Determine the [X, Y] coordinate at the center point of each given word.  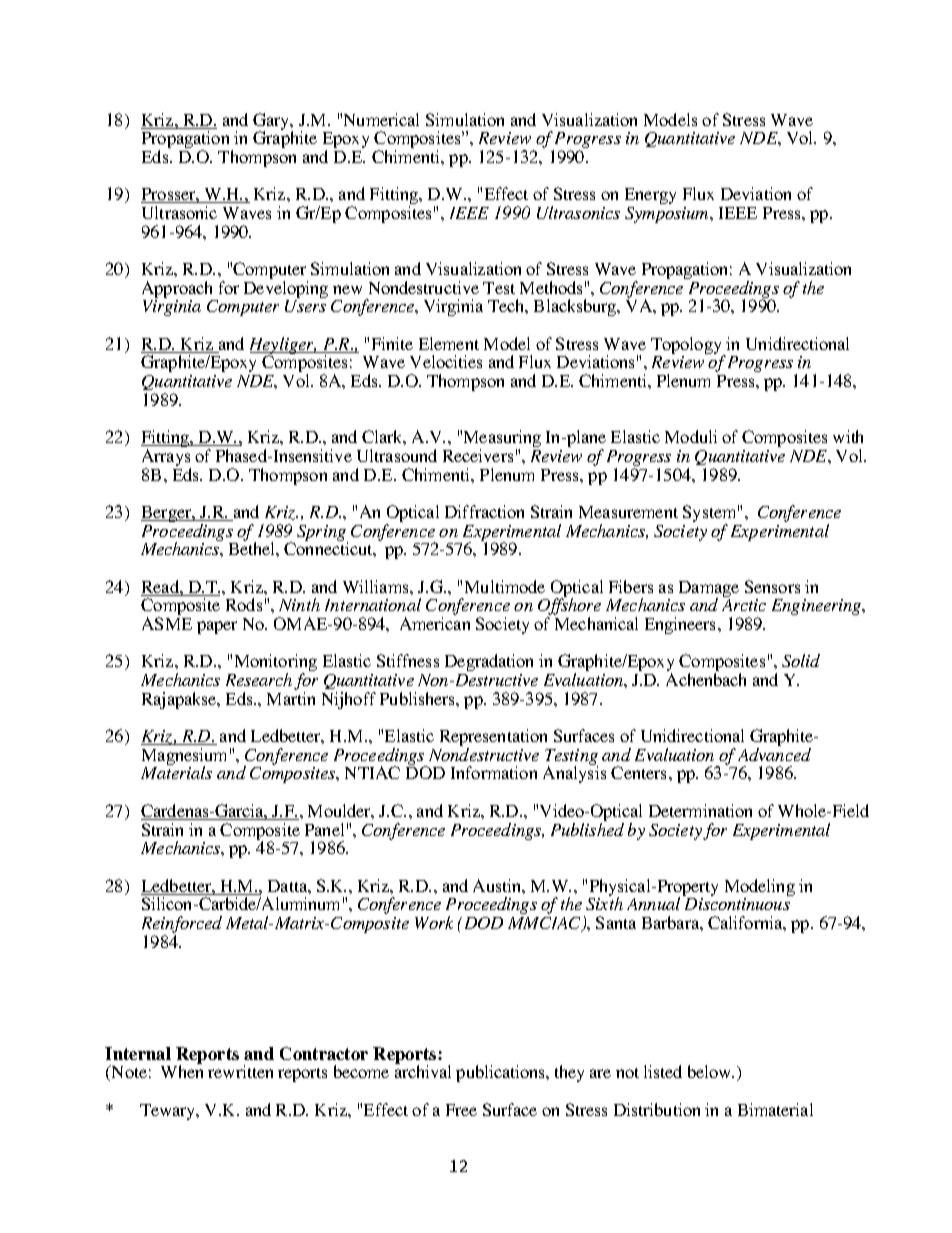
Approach [179, 291]
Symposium [668, 215]
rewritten [240, 1071]
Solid [801, 660]
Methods [551, 287]
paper [217, 627]
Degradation [489, 662]
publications [501, 1073]
